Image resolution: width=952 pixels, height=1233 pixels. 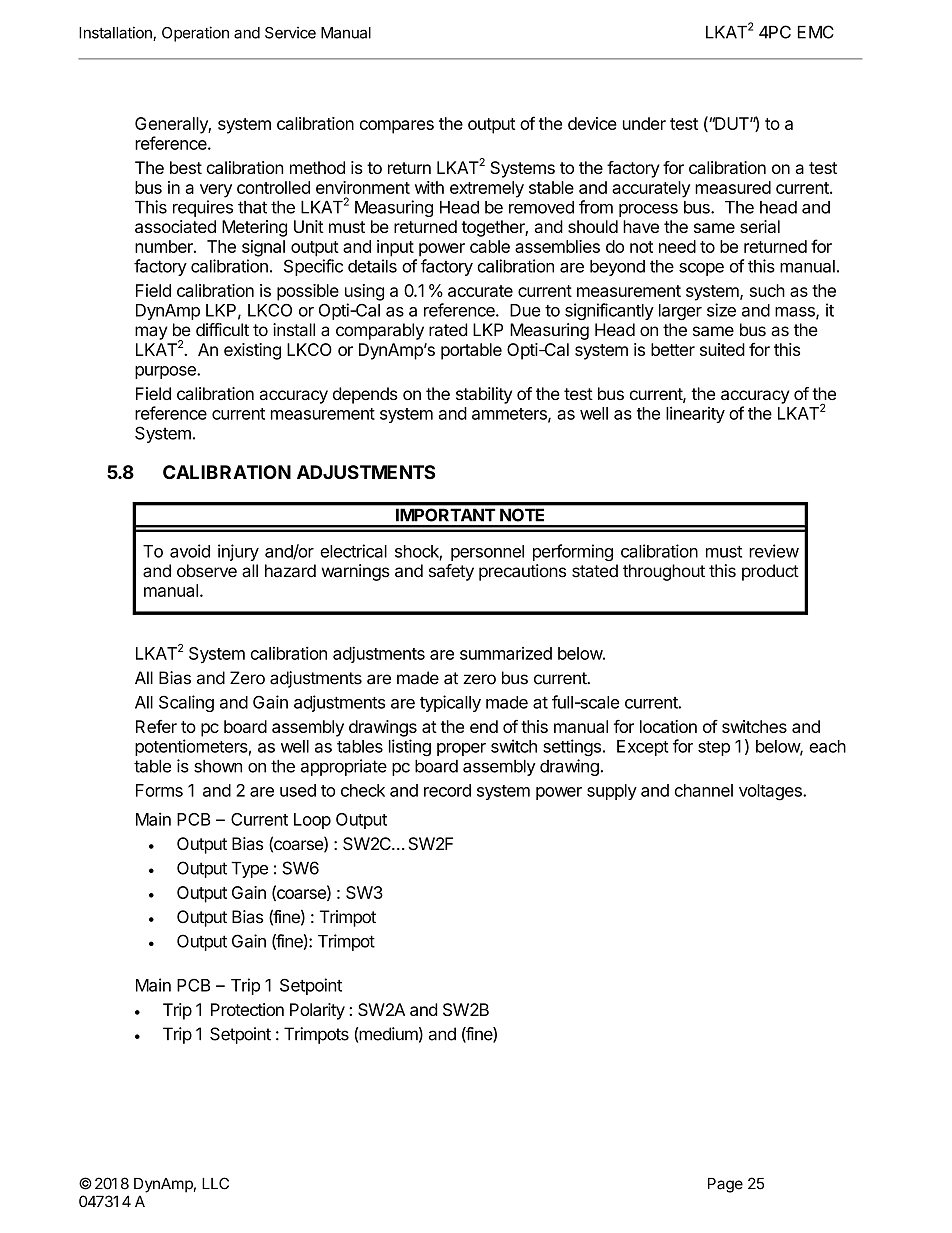 What do you see at coordinates (195, 34) in the page?
I see `Operation` at bounding box center [195, 34].
